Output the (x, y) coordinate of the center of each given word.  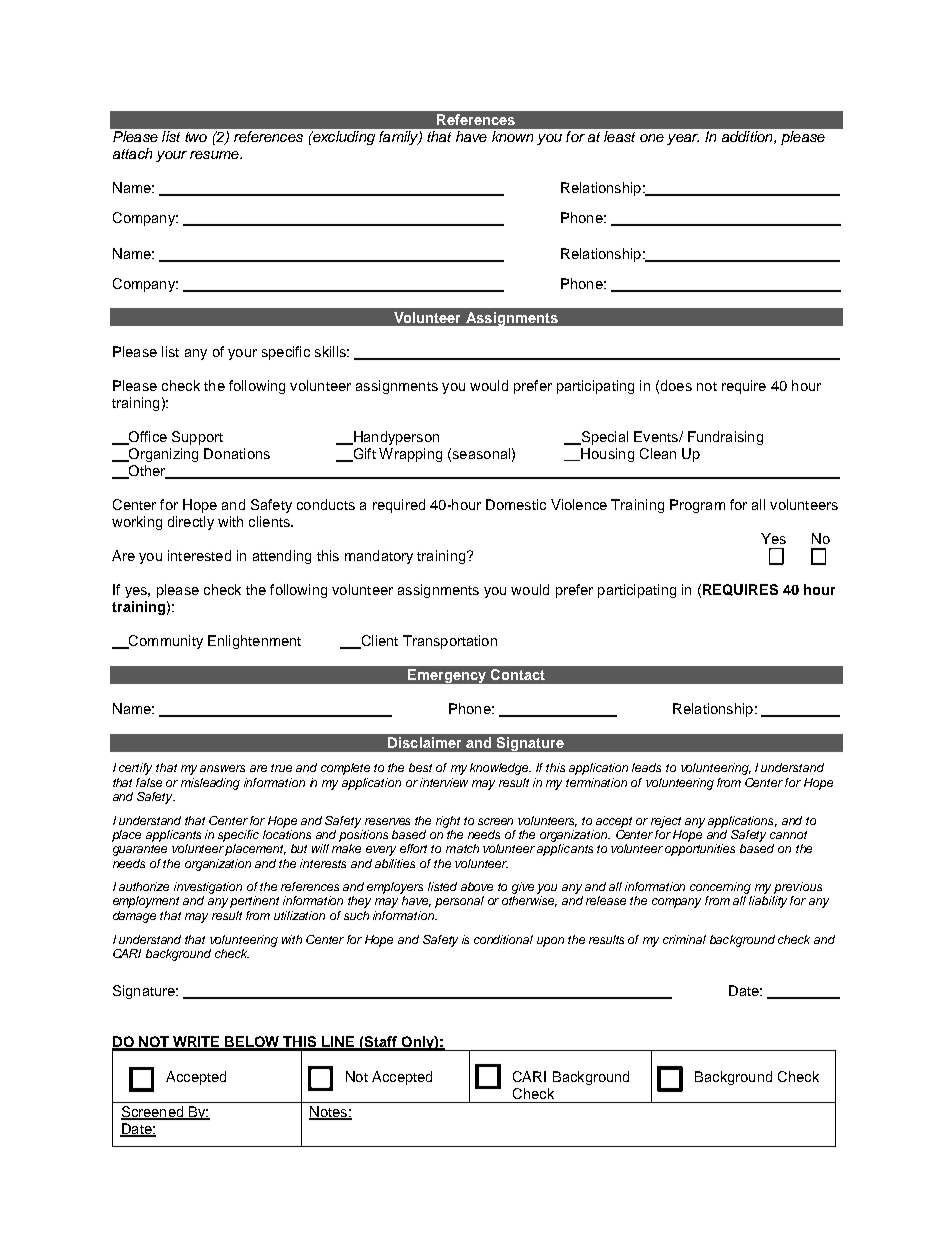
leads (646, 767)
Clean (658, 453)
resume (215, 155)
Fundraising (725, 438)
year (683, 139)
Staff (381, 1043)
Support (197, 438)
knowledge (500, 769)
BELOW (253, 1043)
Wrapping (410, 455)
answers (222, 768)
